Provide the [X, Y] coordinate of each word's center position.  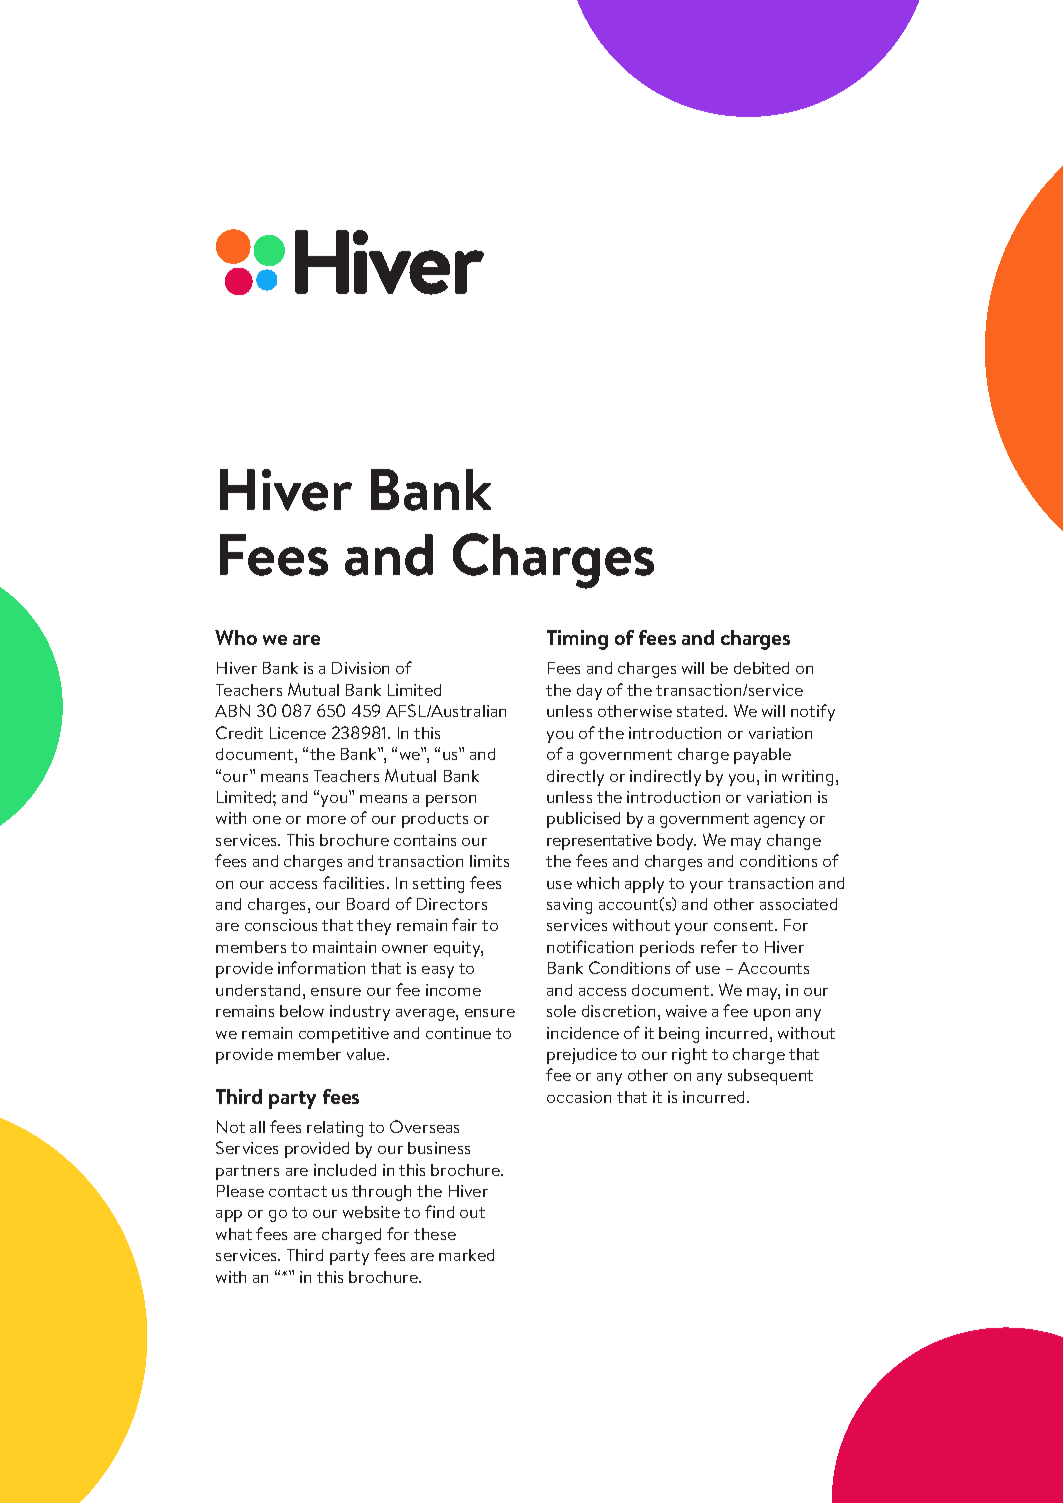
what [234, 1234]
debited [761, 668]
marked [466, 1255]
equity [458, 949]
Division [360, 668]
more [326, 820]
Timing [577, 640]
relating [335, 1129]
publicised [583, 820]
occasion [579, 1097]
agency [779, 822]
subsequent [770, 1077]
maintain [344, 947]
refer [719, 946]
